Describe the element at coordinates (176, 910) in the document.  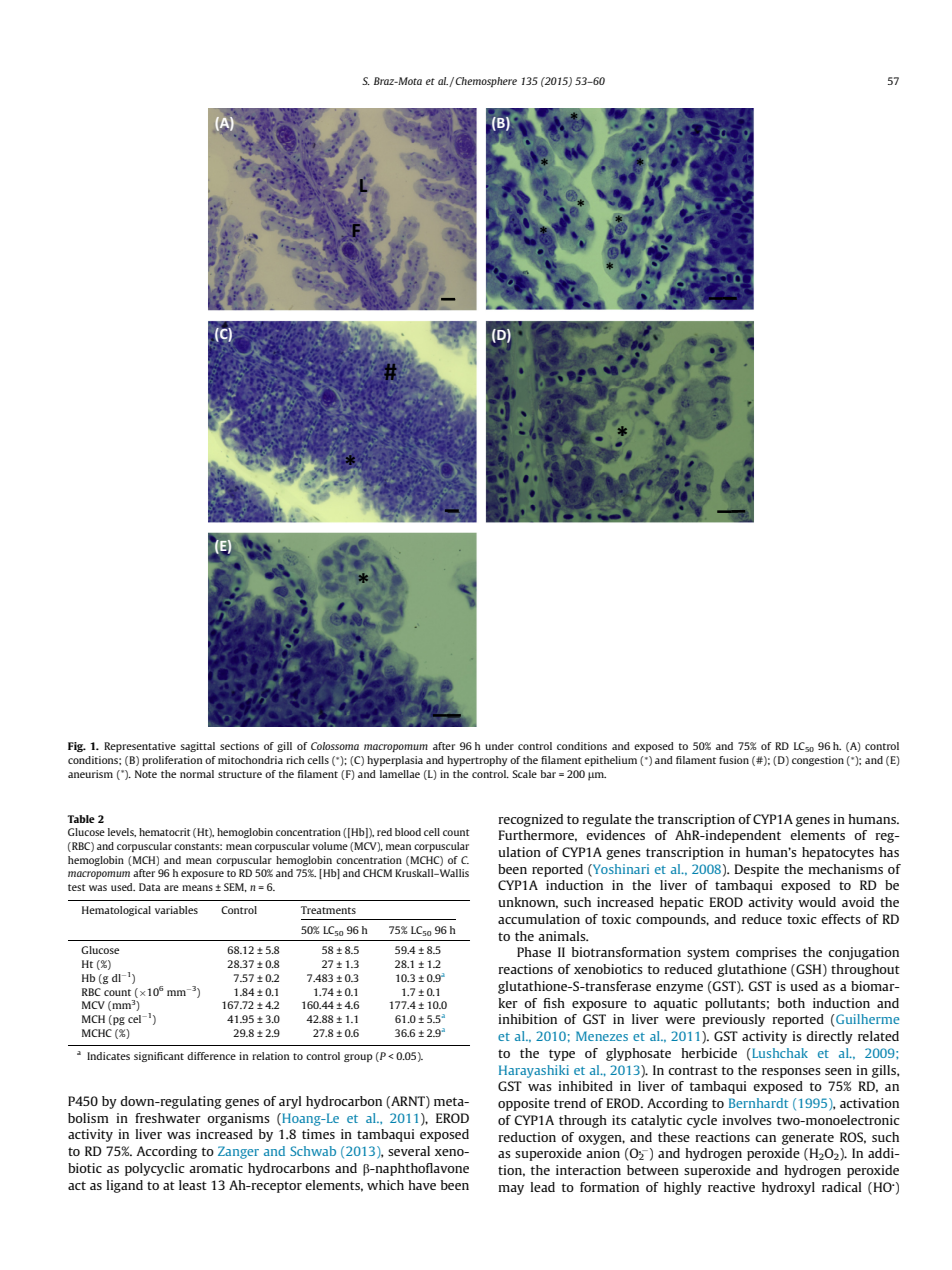
I see `variables` at that location.
